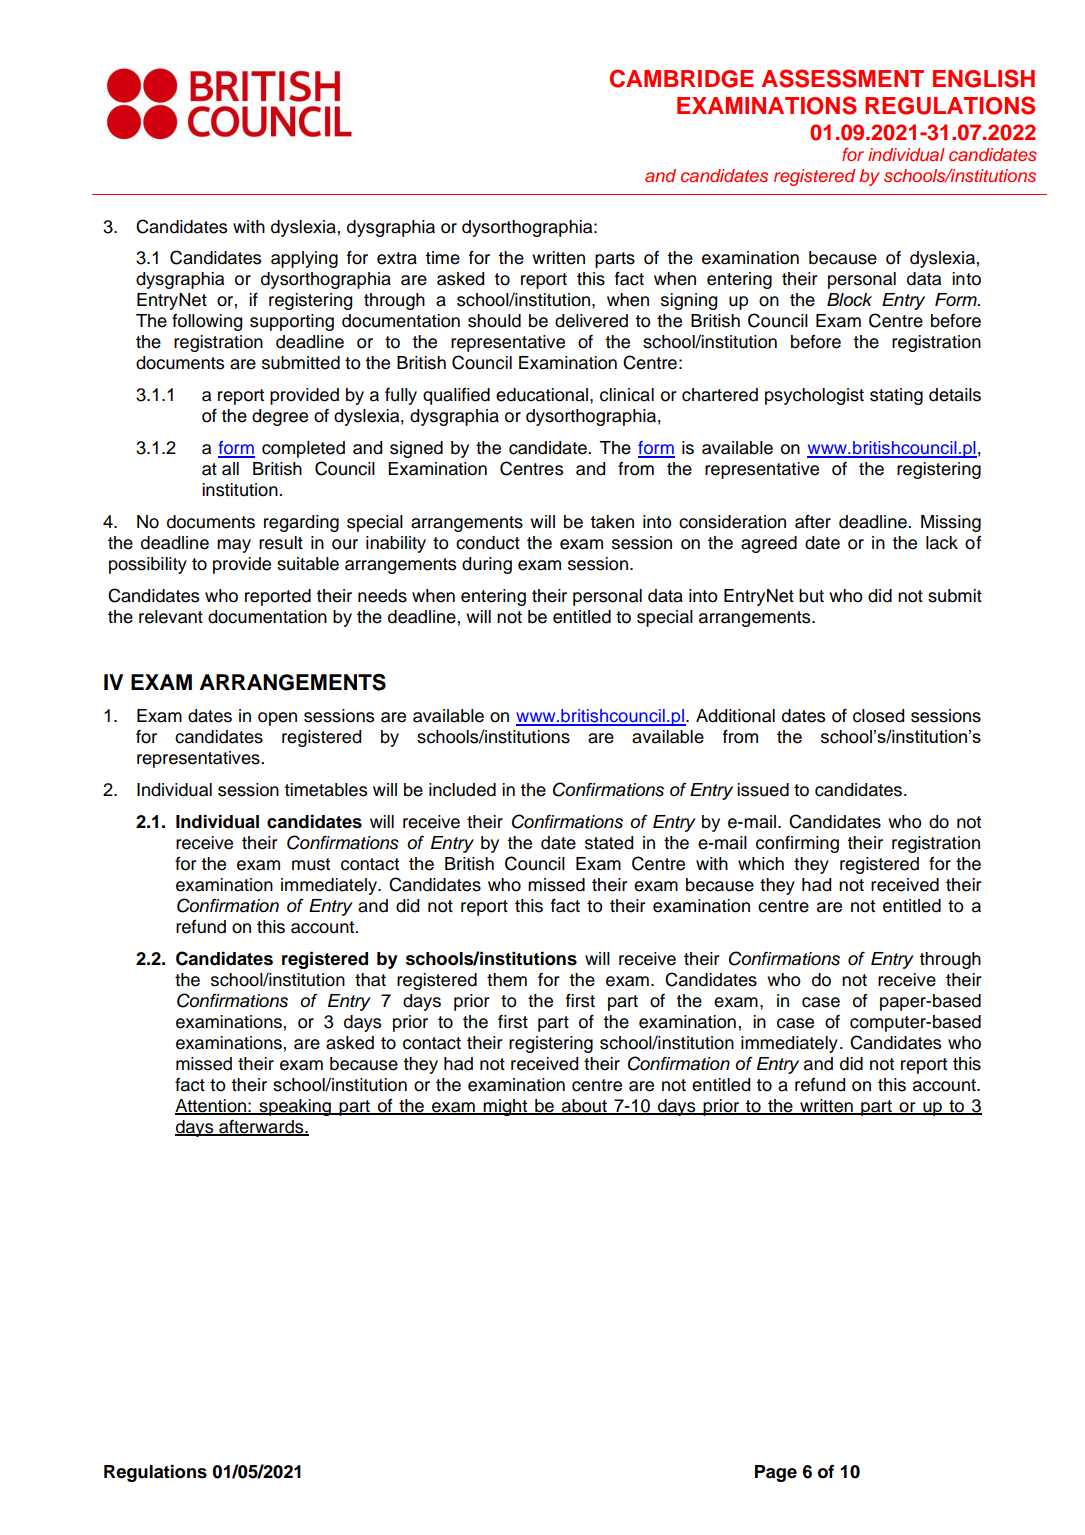  Describe the element at coordinates (584, 1106) in the screenshot. I see `about` at that location.
